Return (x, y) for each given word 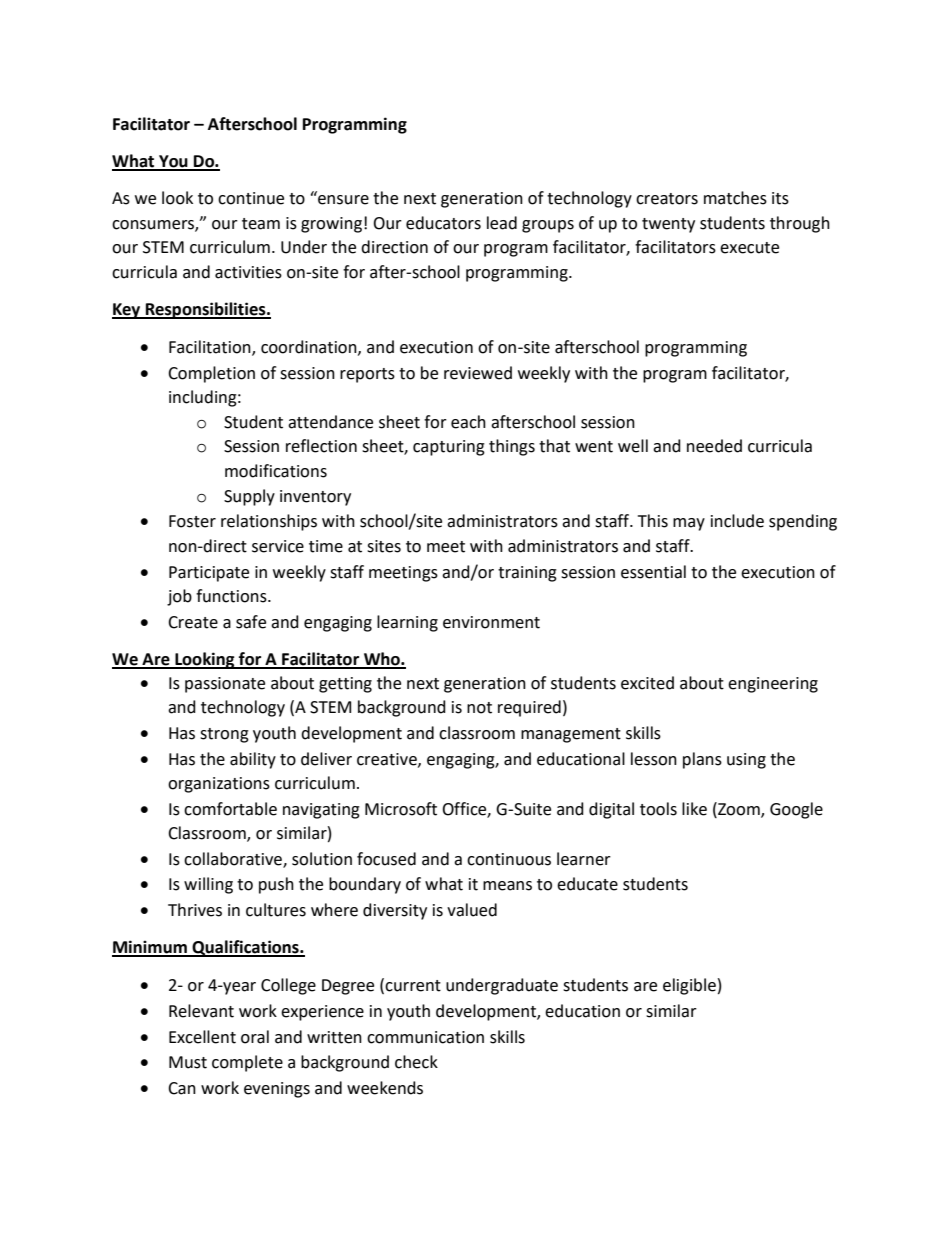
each (468, 422)
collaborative (234, 860)
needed (714, 446)
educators (443, 223)
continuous (509, 859)
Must (188, 1062)
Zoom (739, 809)
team (261, 224)
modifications (276, 471)
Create (193, 622)
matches (735, 198)
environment (491, 622)
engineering (773, 685)
